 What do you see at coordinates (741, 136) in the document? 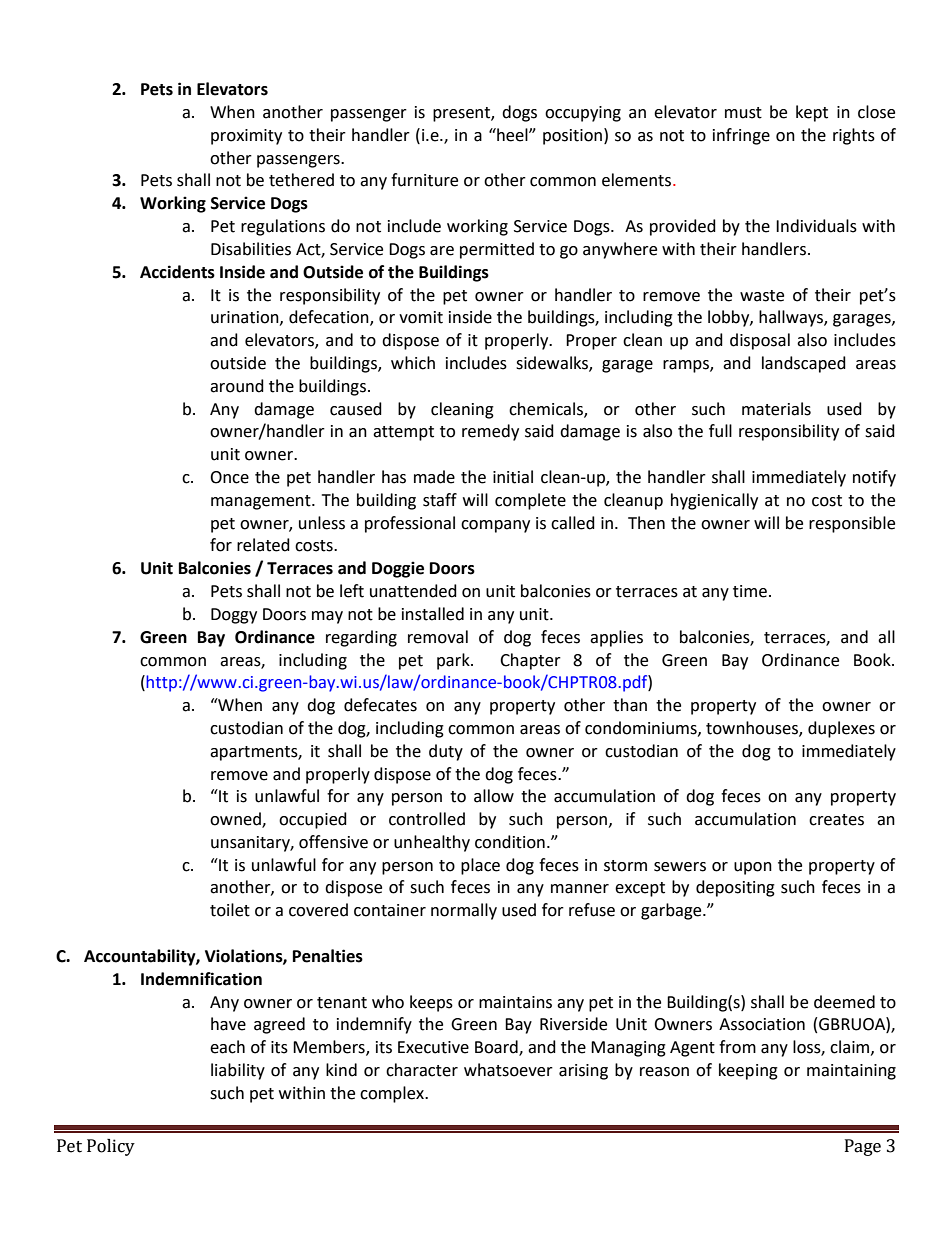
I see `infringe` at bounding box center [741, 136].
